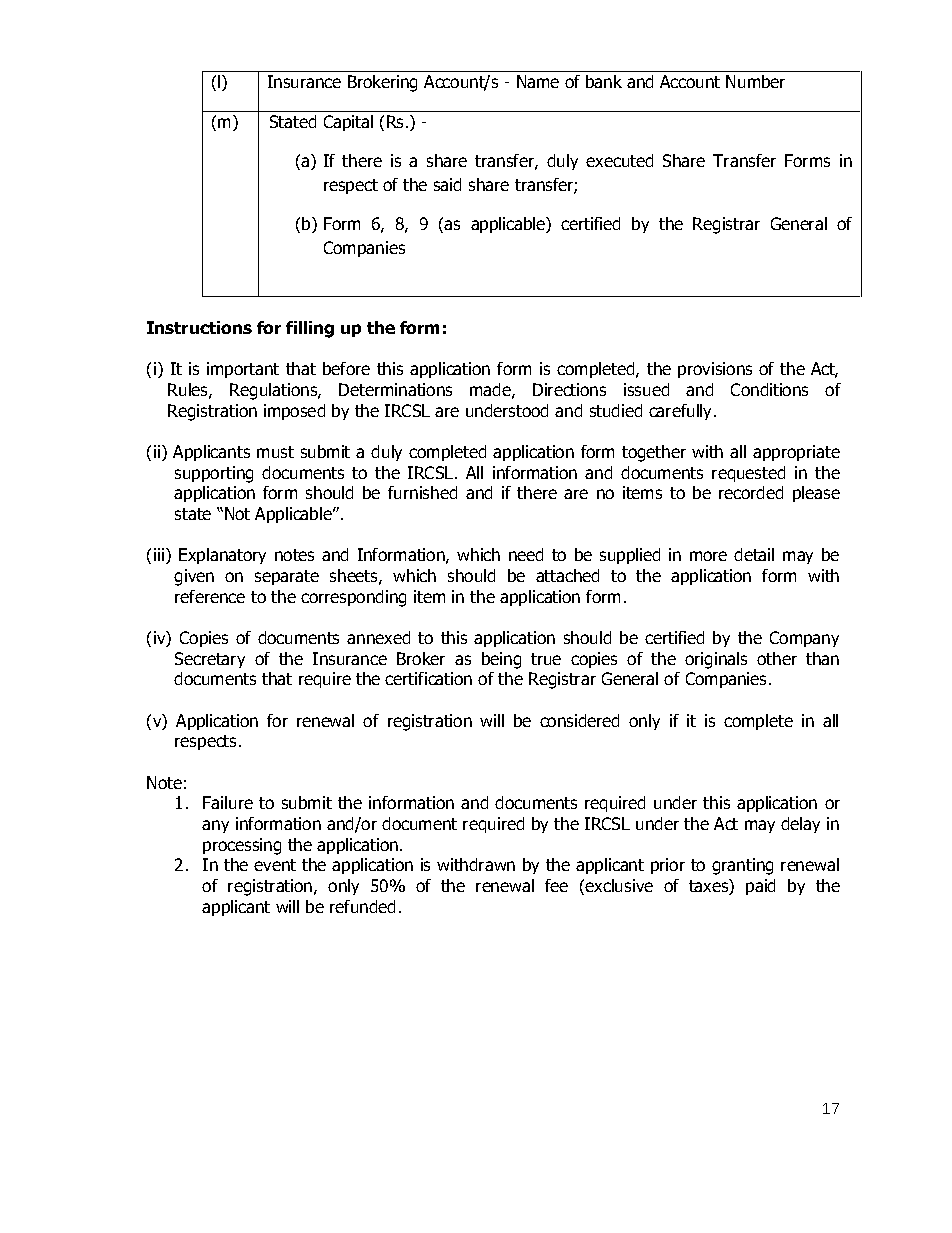  I want to click on provisions, so click(715, 370).
